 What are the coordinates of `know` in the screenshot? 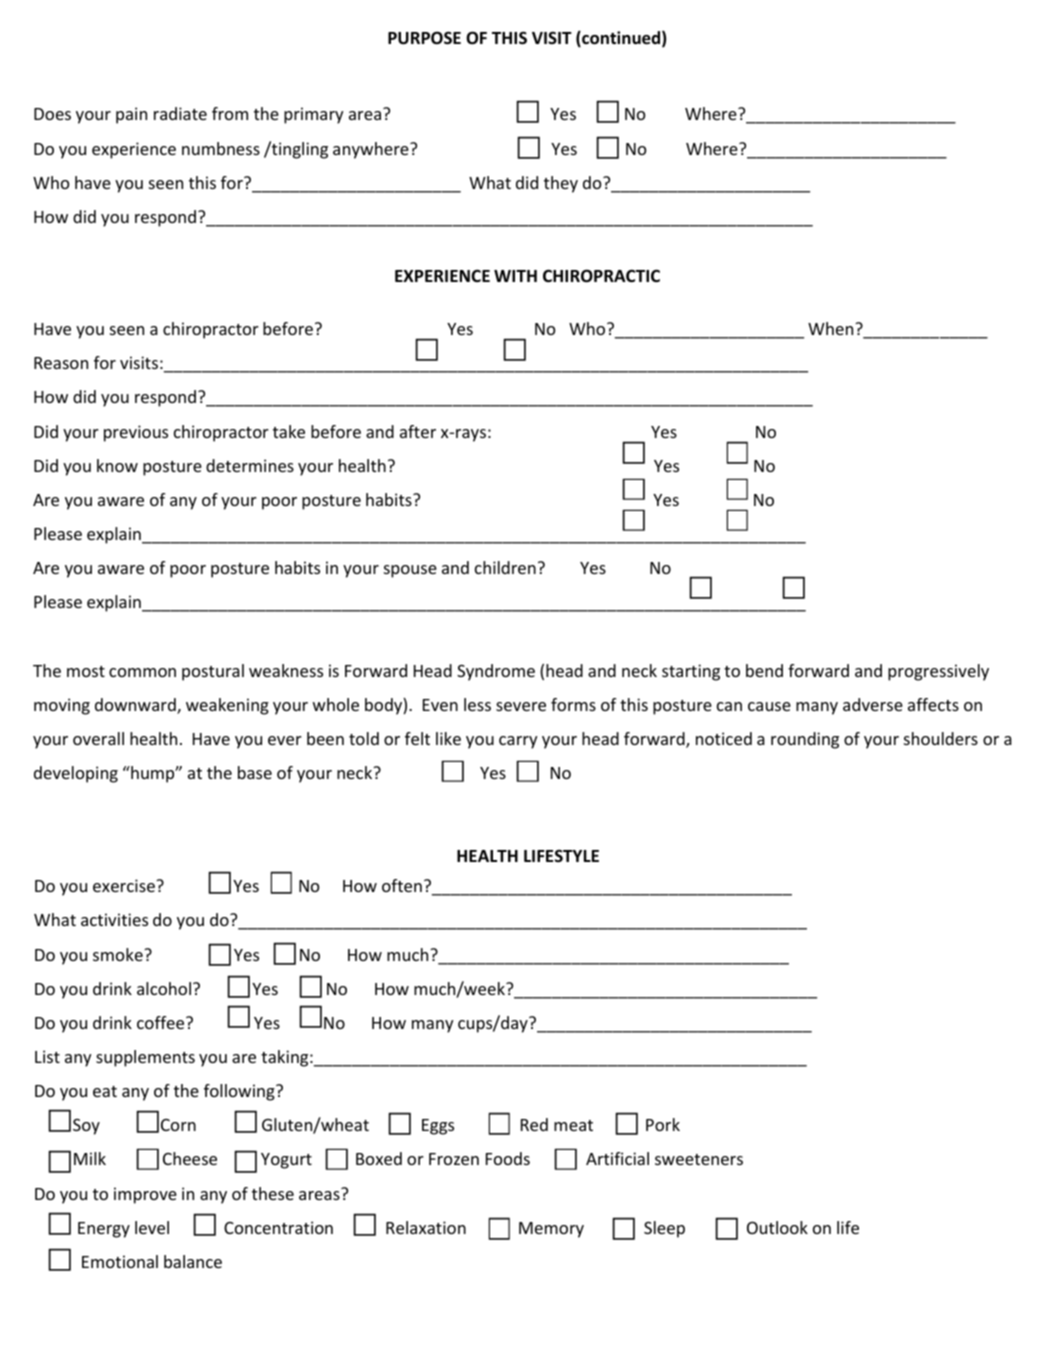 It's located at (117, 465).
